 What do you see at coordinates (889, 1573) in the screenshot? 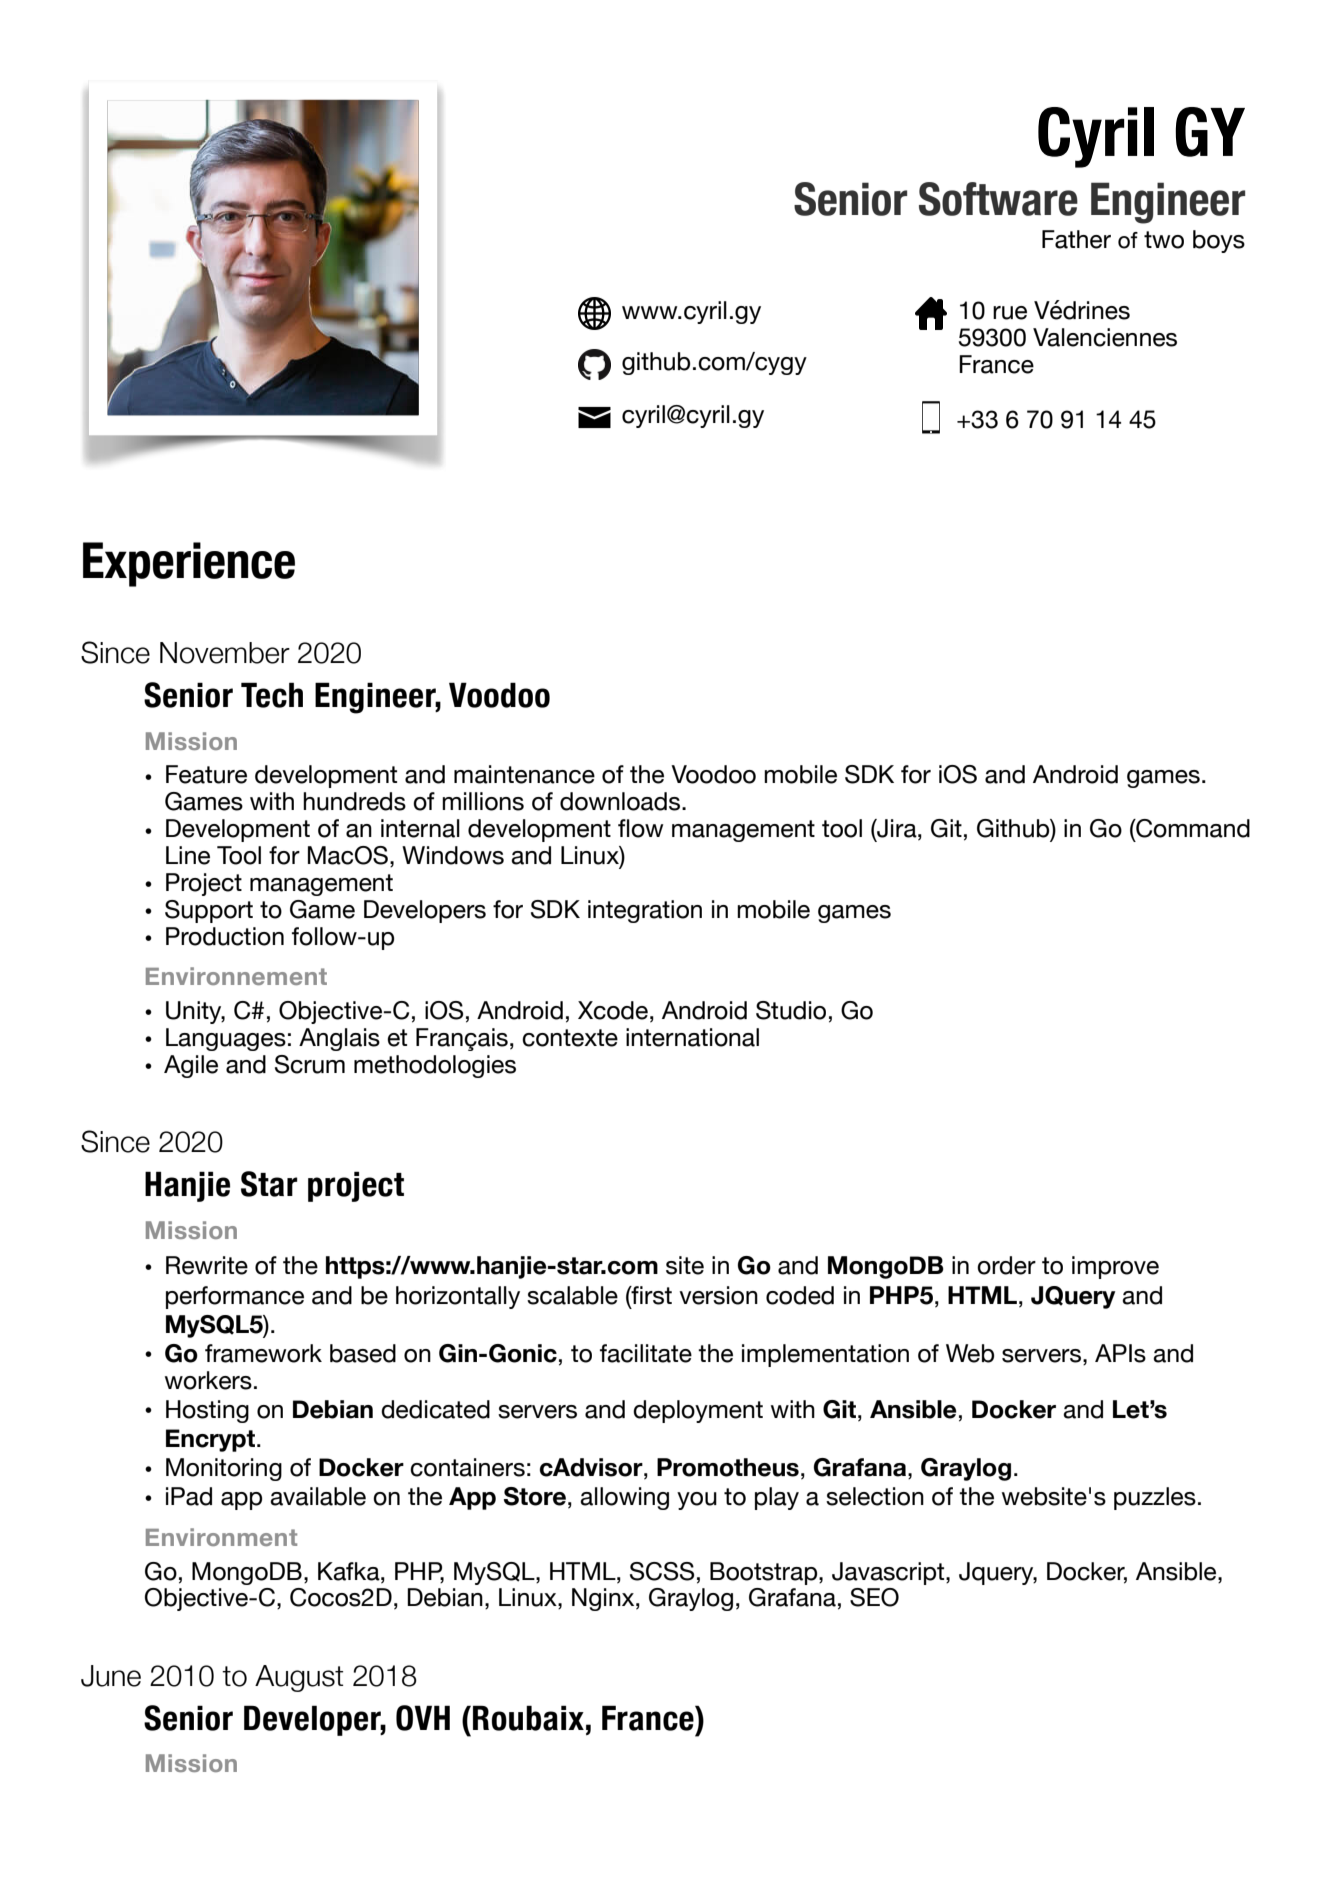
I see `Javascript` at bounding box center [889, 1573].
